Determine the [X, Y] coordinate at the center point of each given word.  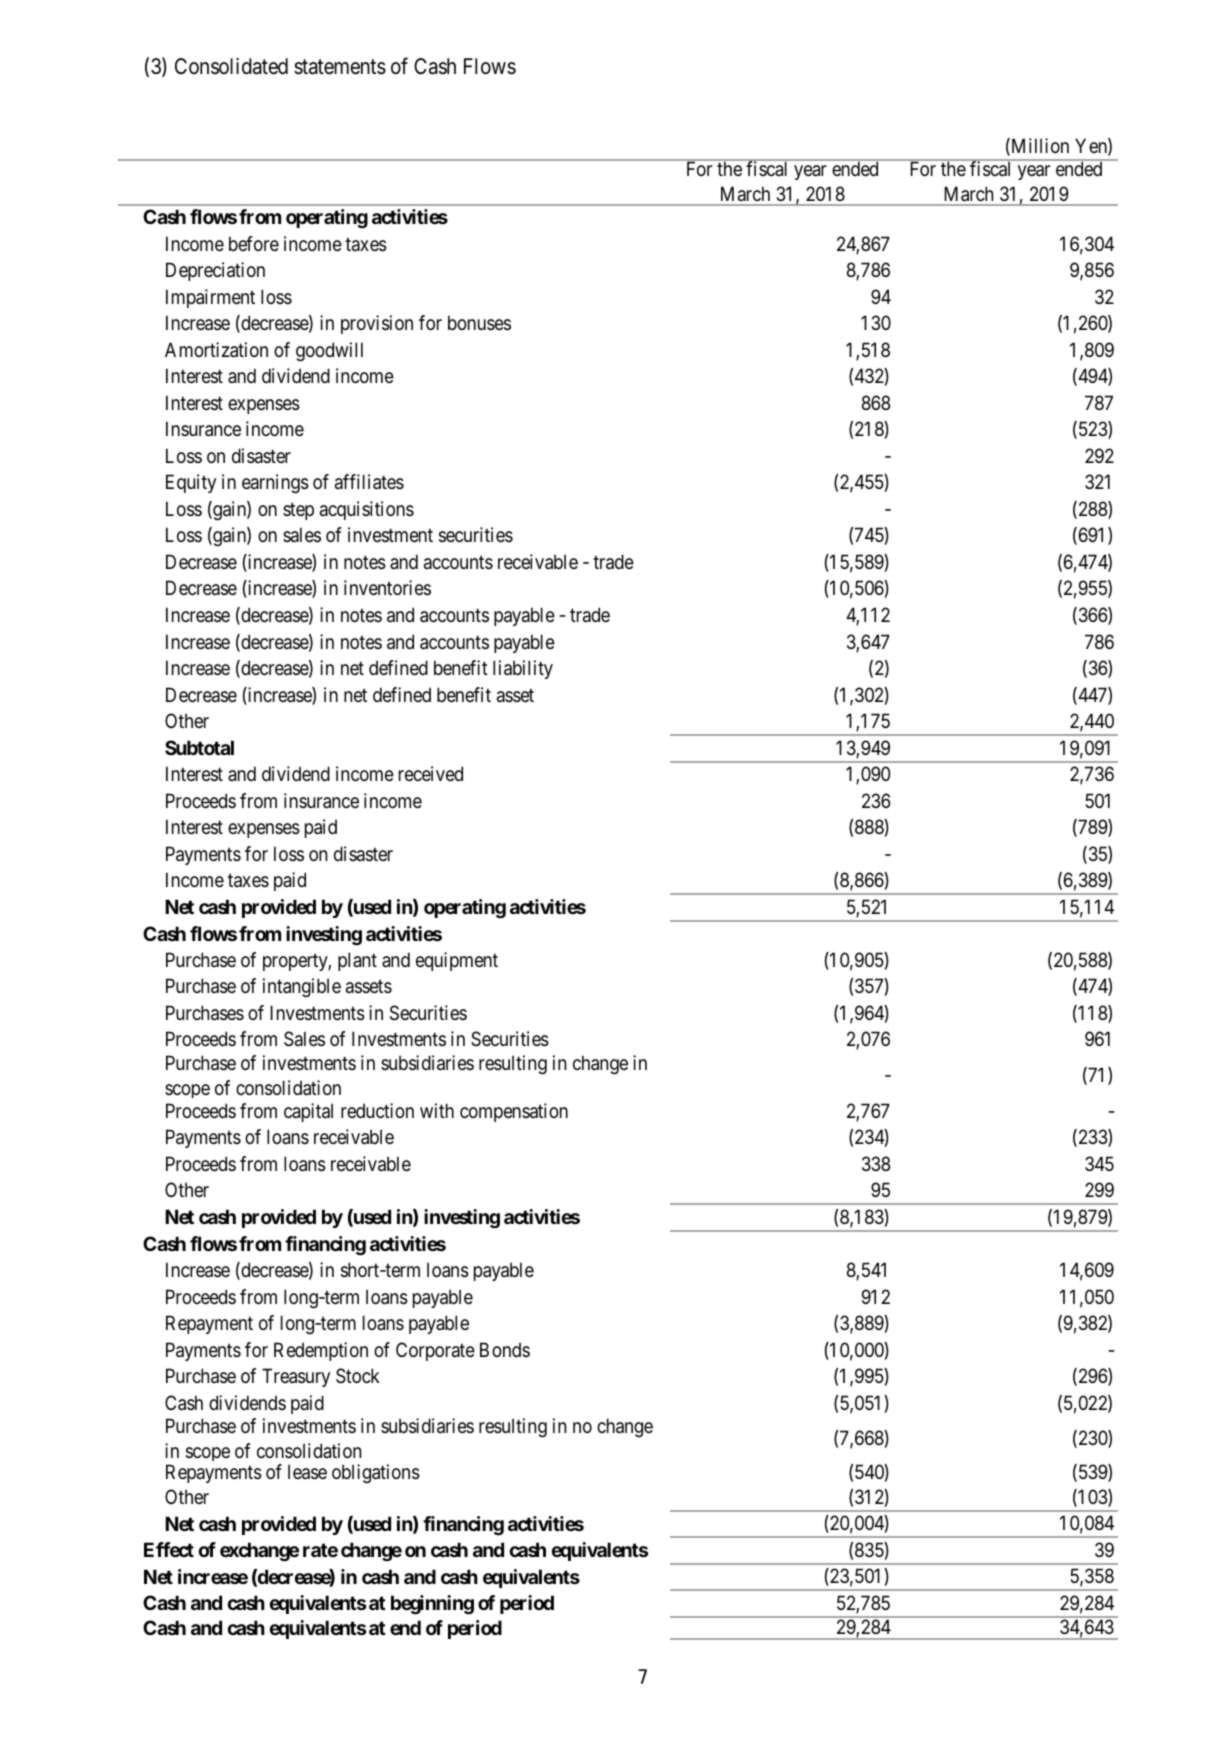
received [431, 774]
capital [308, 1112]
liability [523, 669]
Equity [191, 483]
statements [340, 67]
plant [357, 961]
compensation [514, 1112]
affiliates [369, 482]
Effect [169, 1549]
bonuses [479, 323]
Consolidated [231, 66]
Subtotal [199, 747]
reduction [377, 1110]
